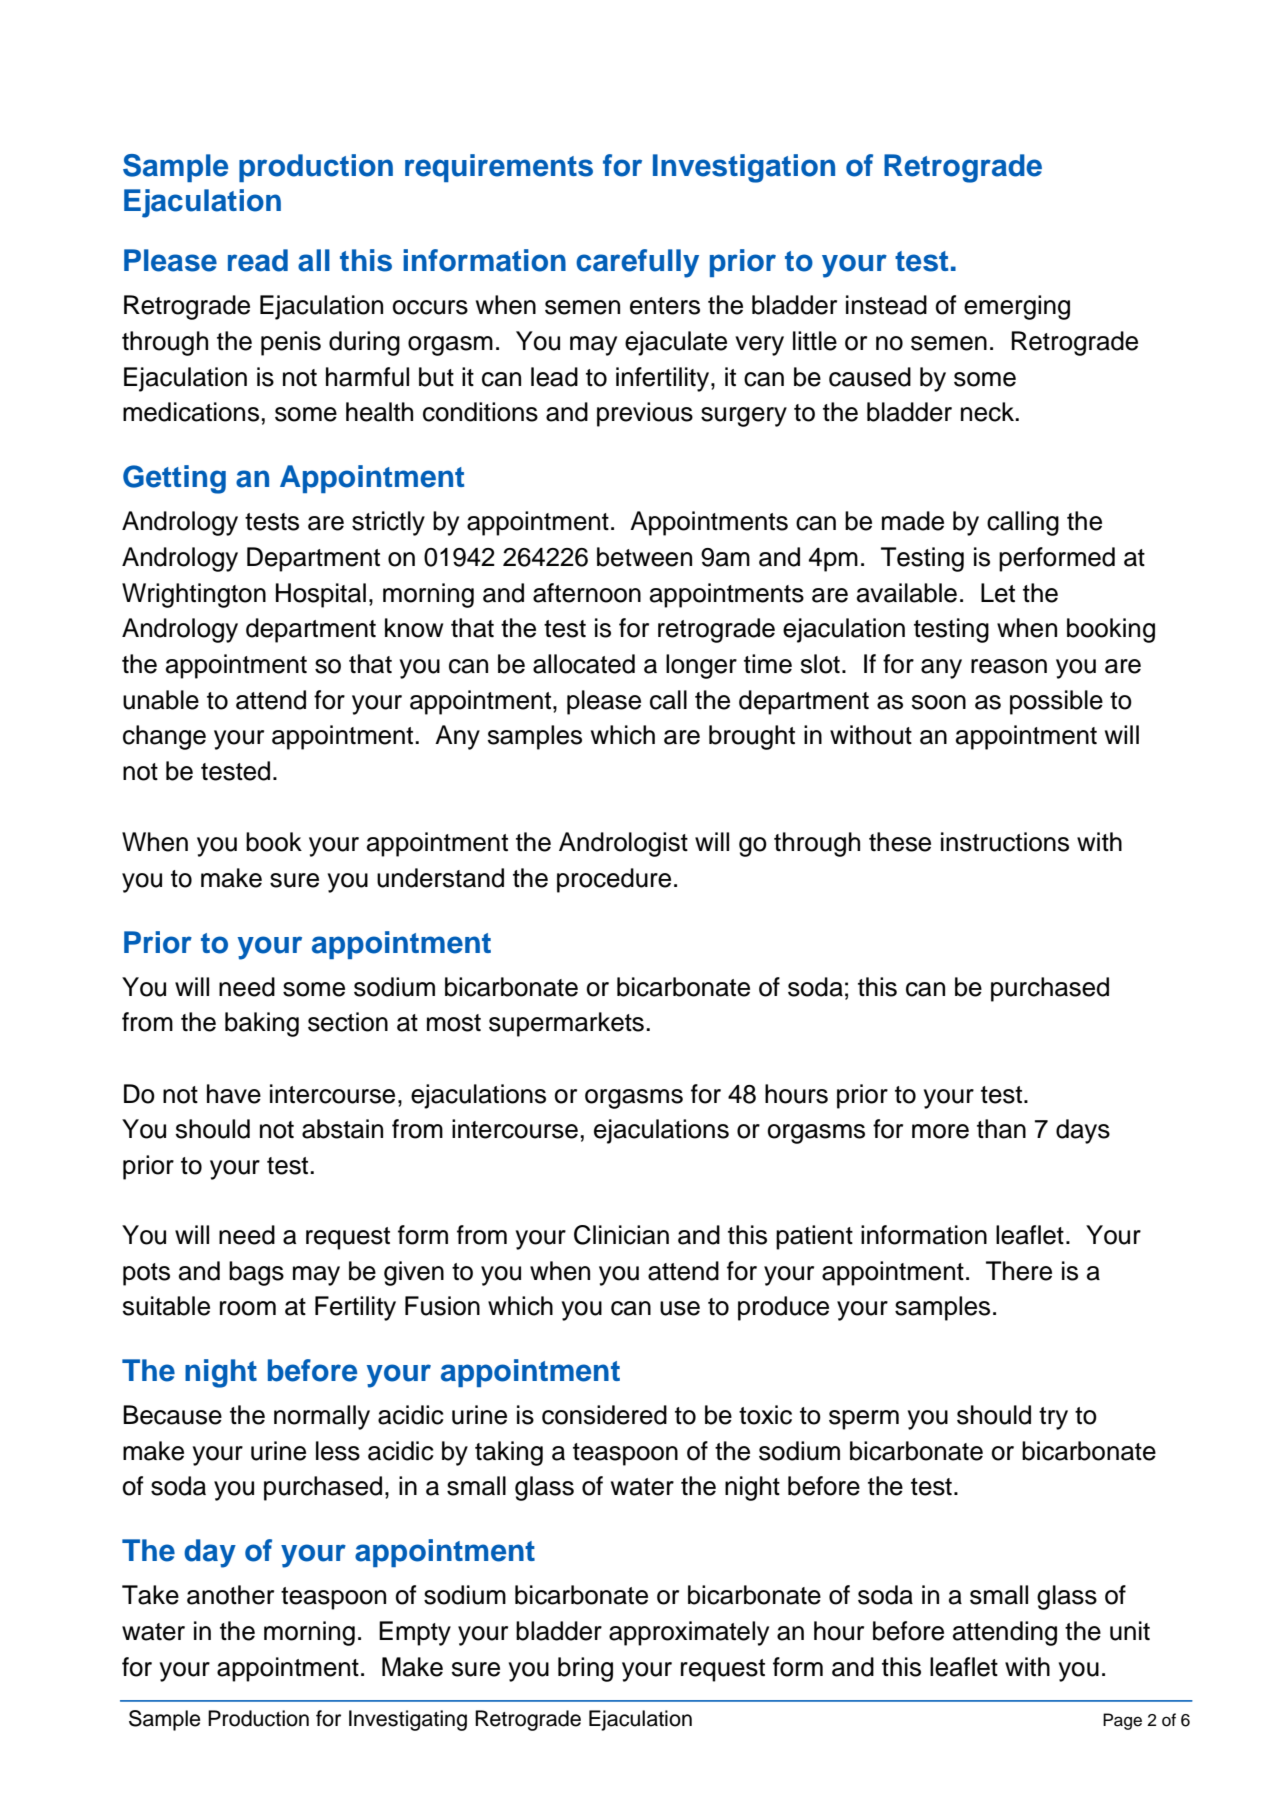 This screenshot has height=1812, width=1282. Describe the element at coordinates (1017, 307) in the screenshot. I see `emerging` at that location.
